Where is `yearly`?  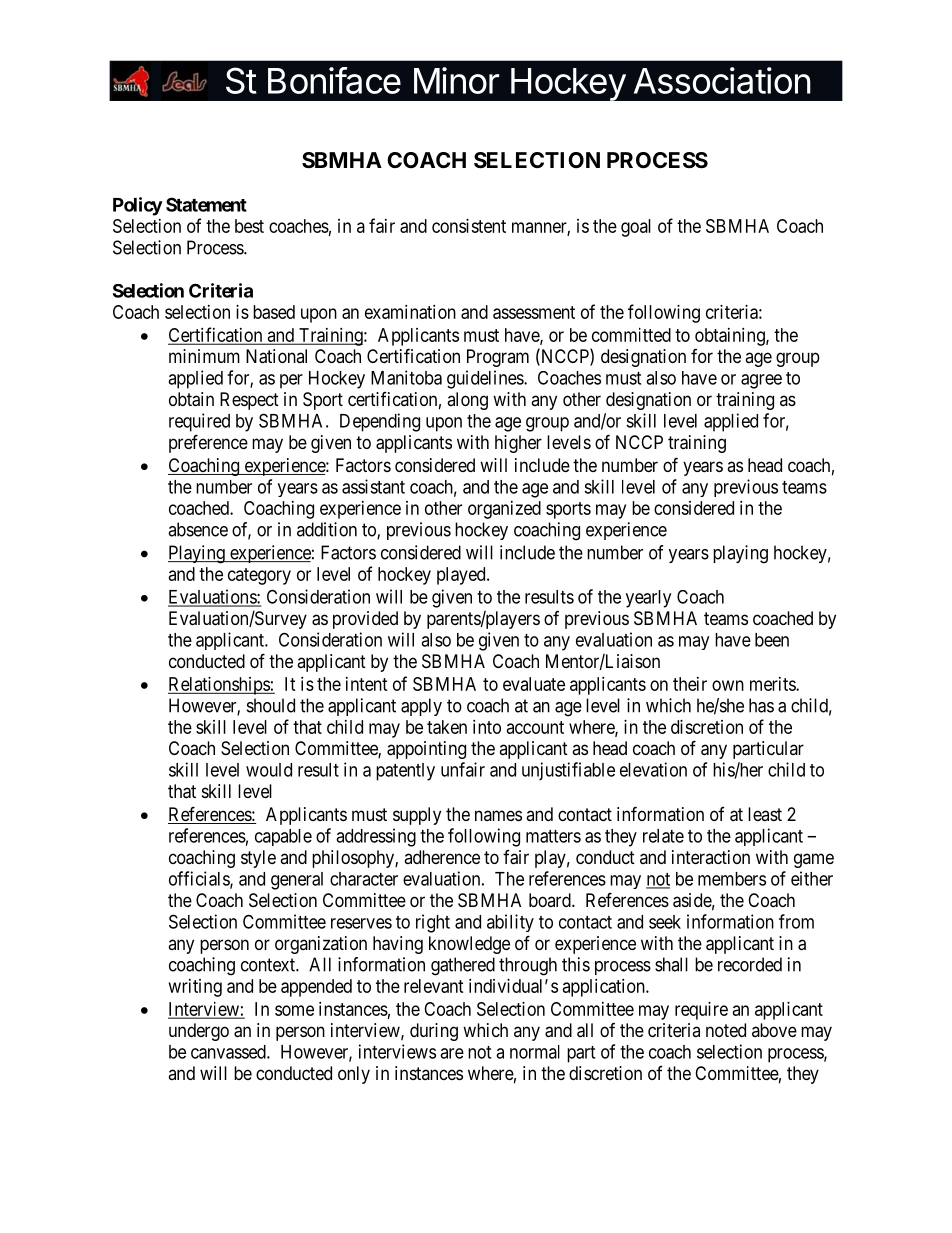 yearly is located at coordinates (648, 599).
